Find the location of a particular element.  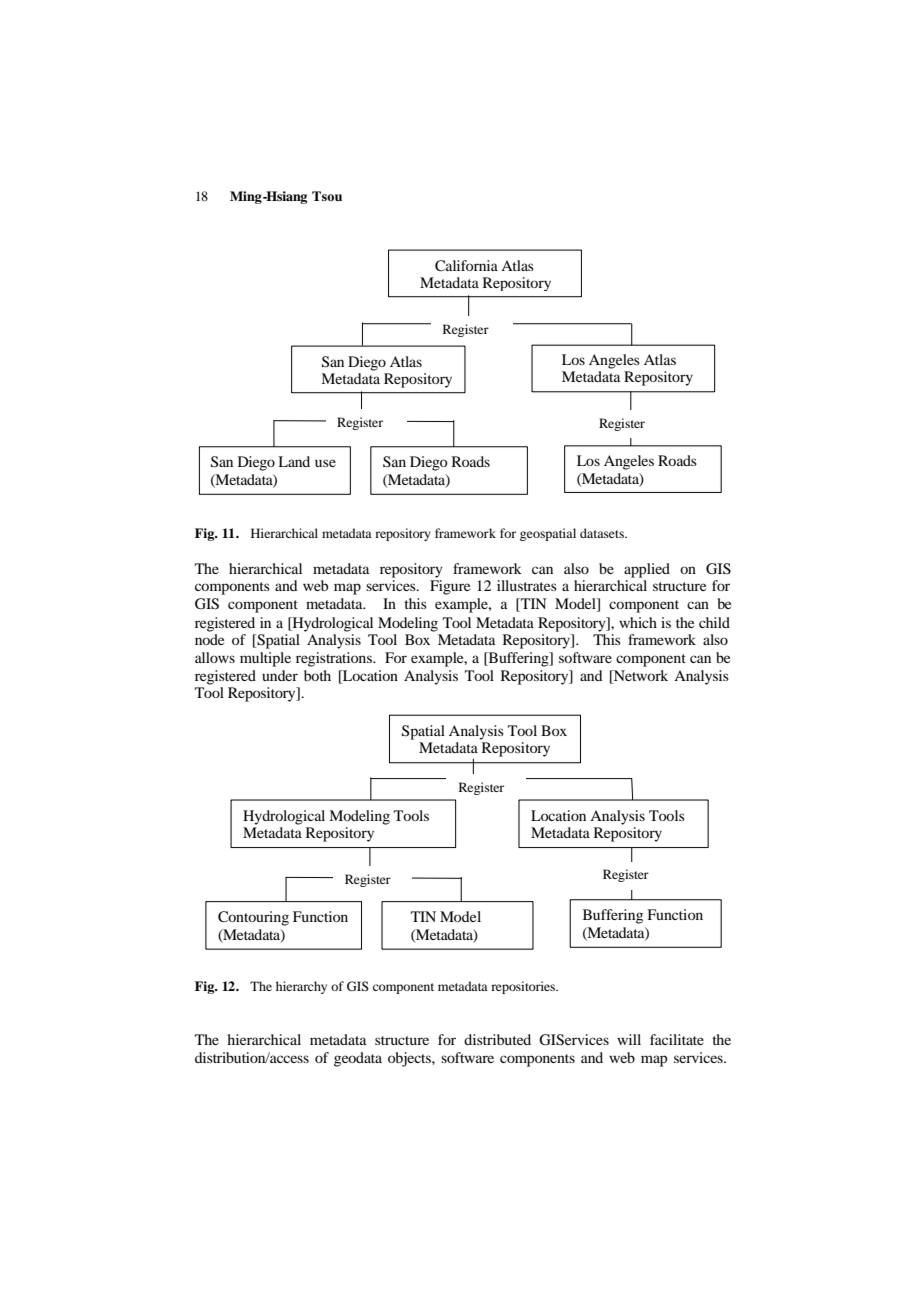

distributed is located at coordinates (497, 1039).
